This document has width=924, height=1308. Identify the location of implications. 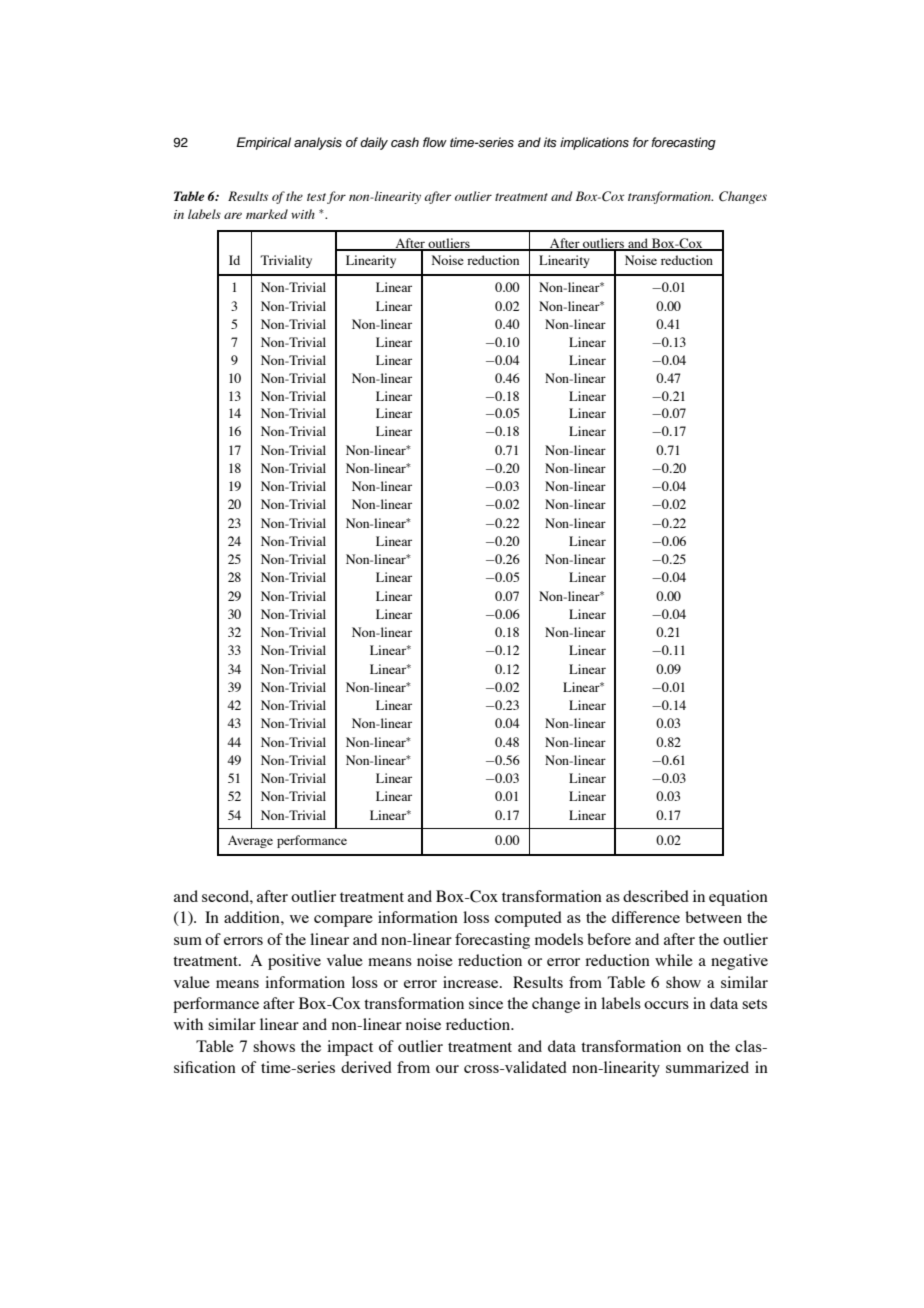
(594, 143).
